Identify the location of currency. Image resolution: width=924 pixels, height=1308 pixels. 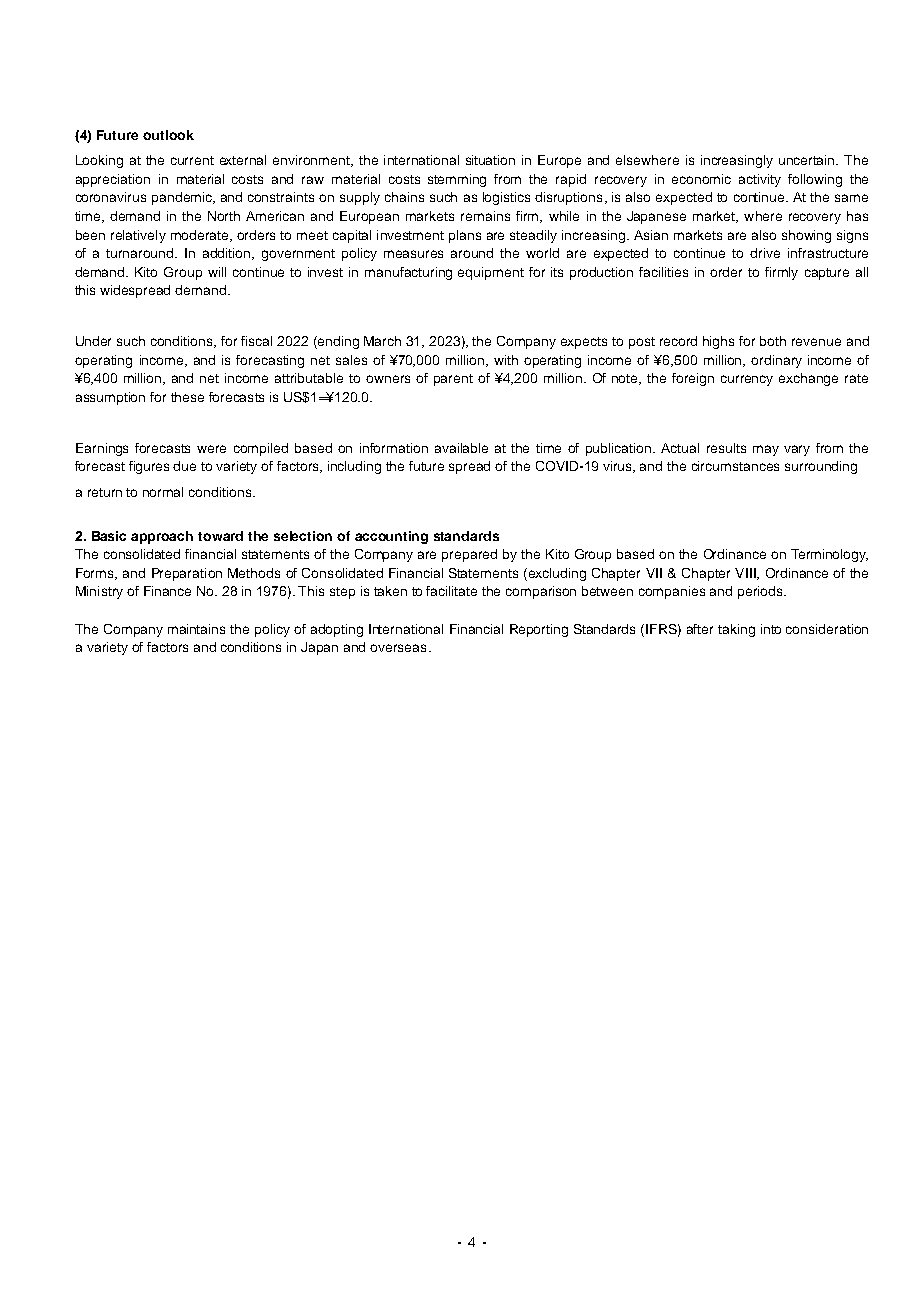
(747, 380).
